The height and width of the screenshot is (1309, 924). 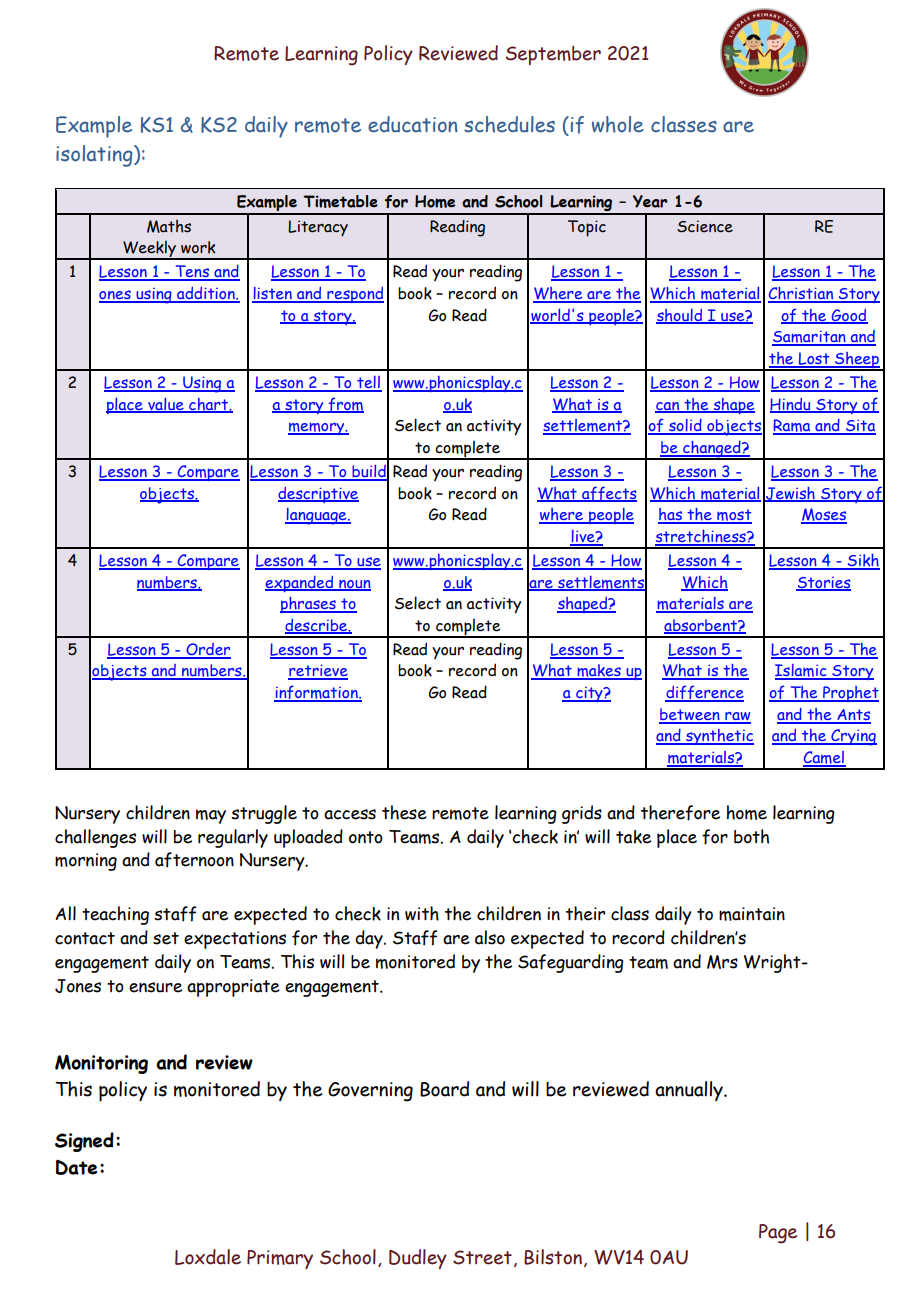 What do you see at coordinates (155, 987) in the screenshot?
I see `ensure` at bounding box center [155, 987].
